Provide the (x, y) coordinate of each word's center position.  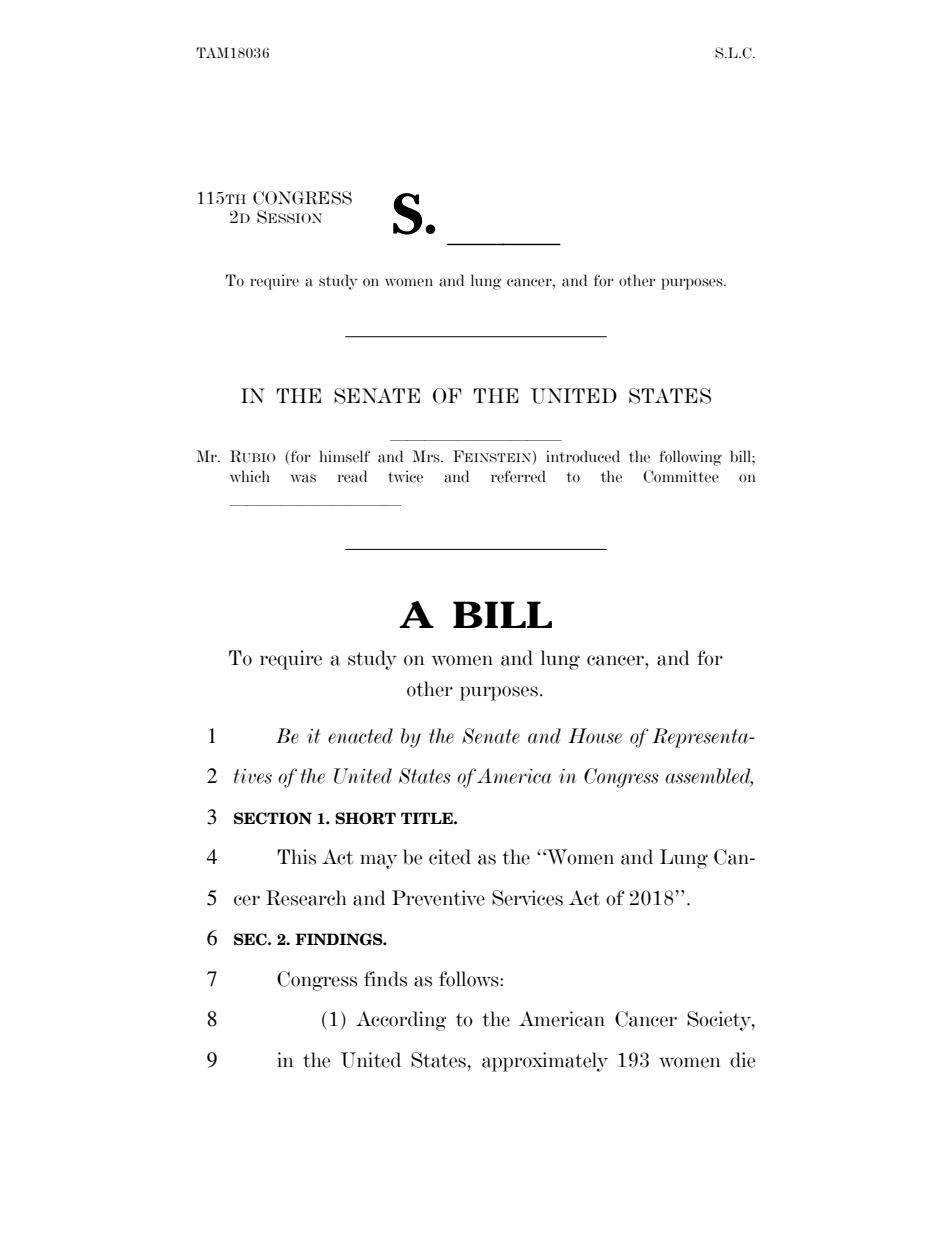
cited (450, 857)
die (743, 1060)
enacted (360, 736)
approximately (545, 1062)
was (303, 478)
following (690, 458)
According (401, 1021)
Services (527, 898)
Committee (681, 476)
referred (518, 476)
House (595, 736)
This (296, 857)
